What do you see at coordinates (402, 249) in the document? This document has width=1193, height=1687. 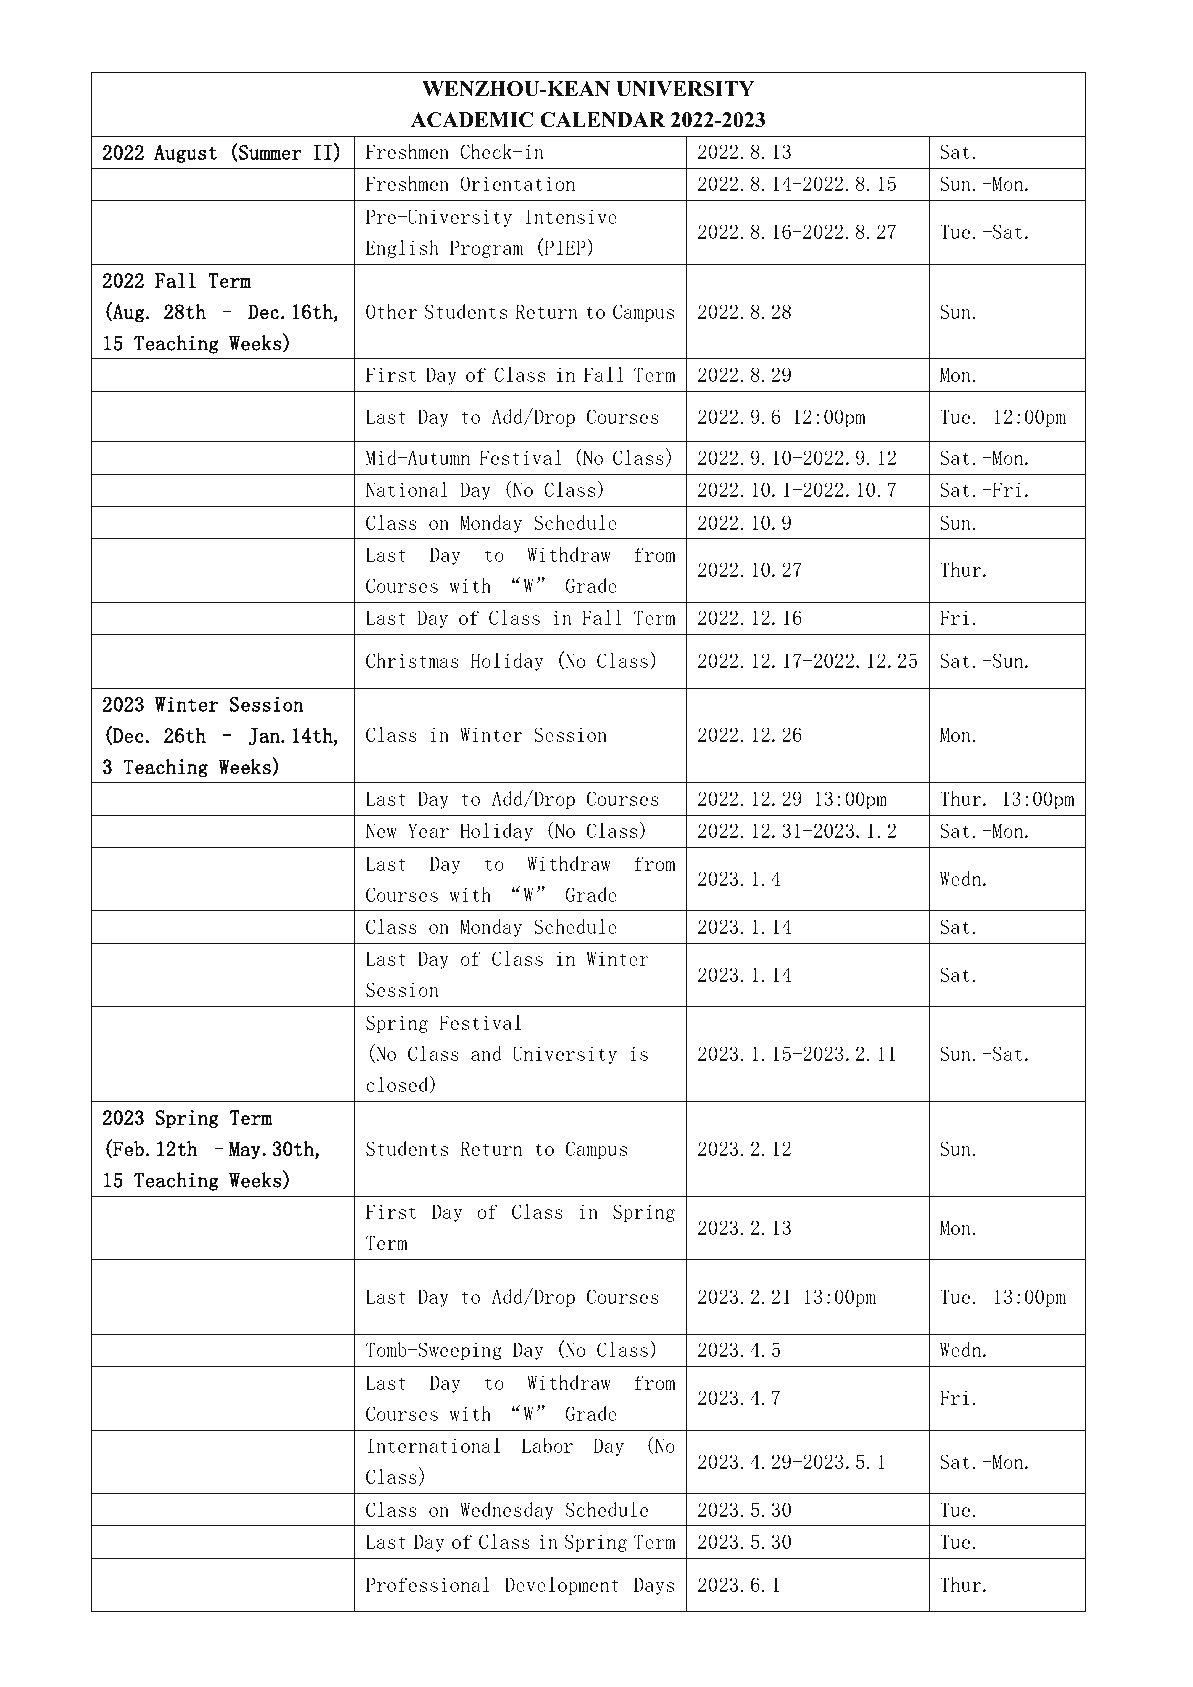 I see `English` at bounding box center [402, 249].
